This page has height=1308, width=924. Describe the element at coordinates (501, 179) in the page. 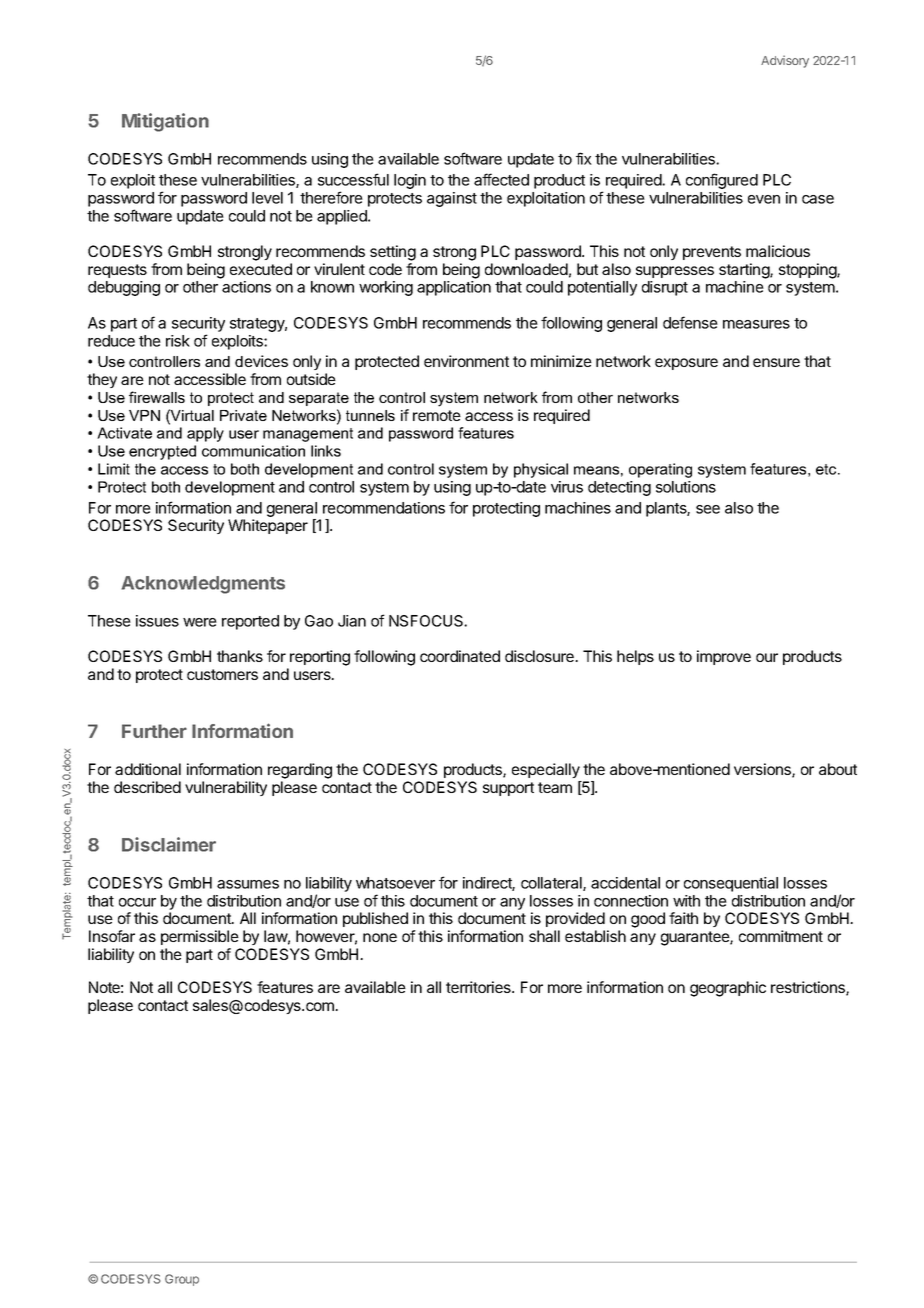

I see `affected` at that location.
